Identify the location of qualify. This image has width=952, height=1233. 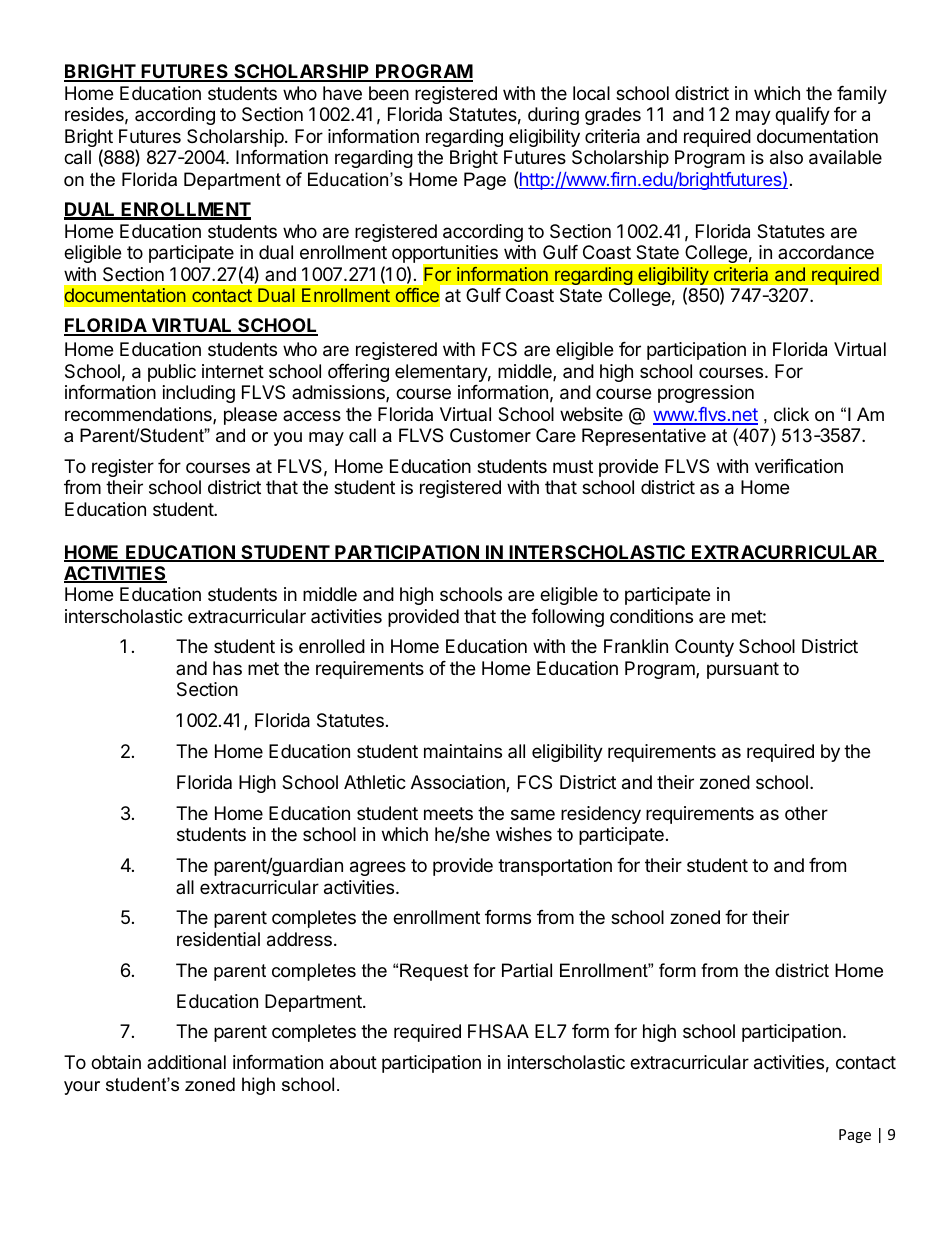
(802, 116).
